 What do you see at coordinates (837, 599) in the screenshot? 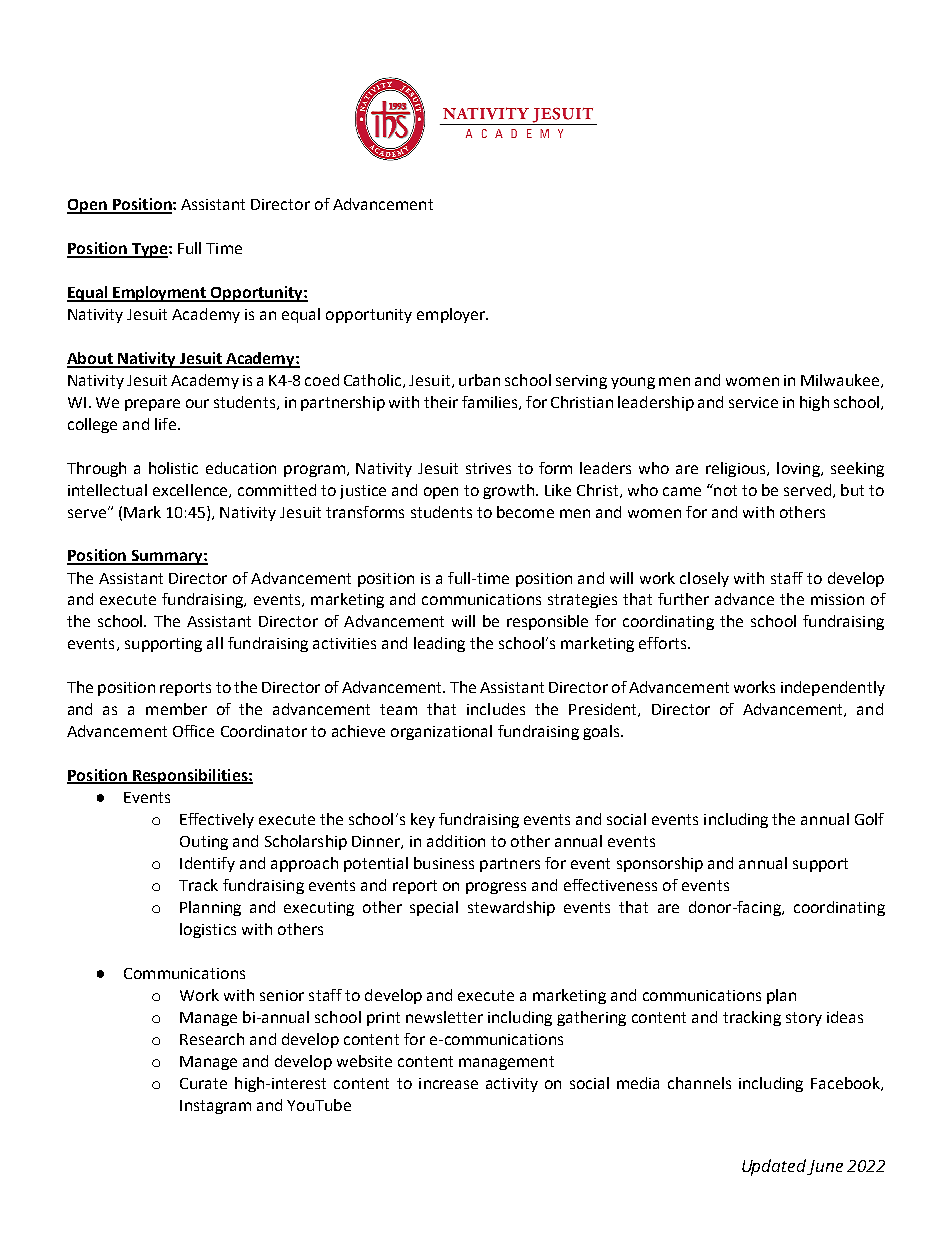
I see `mission` at bounding box center [837, 599].
